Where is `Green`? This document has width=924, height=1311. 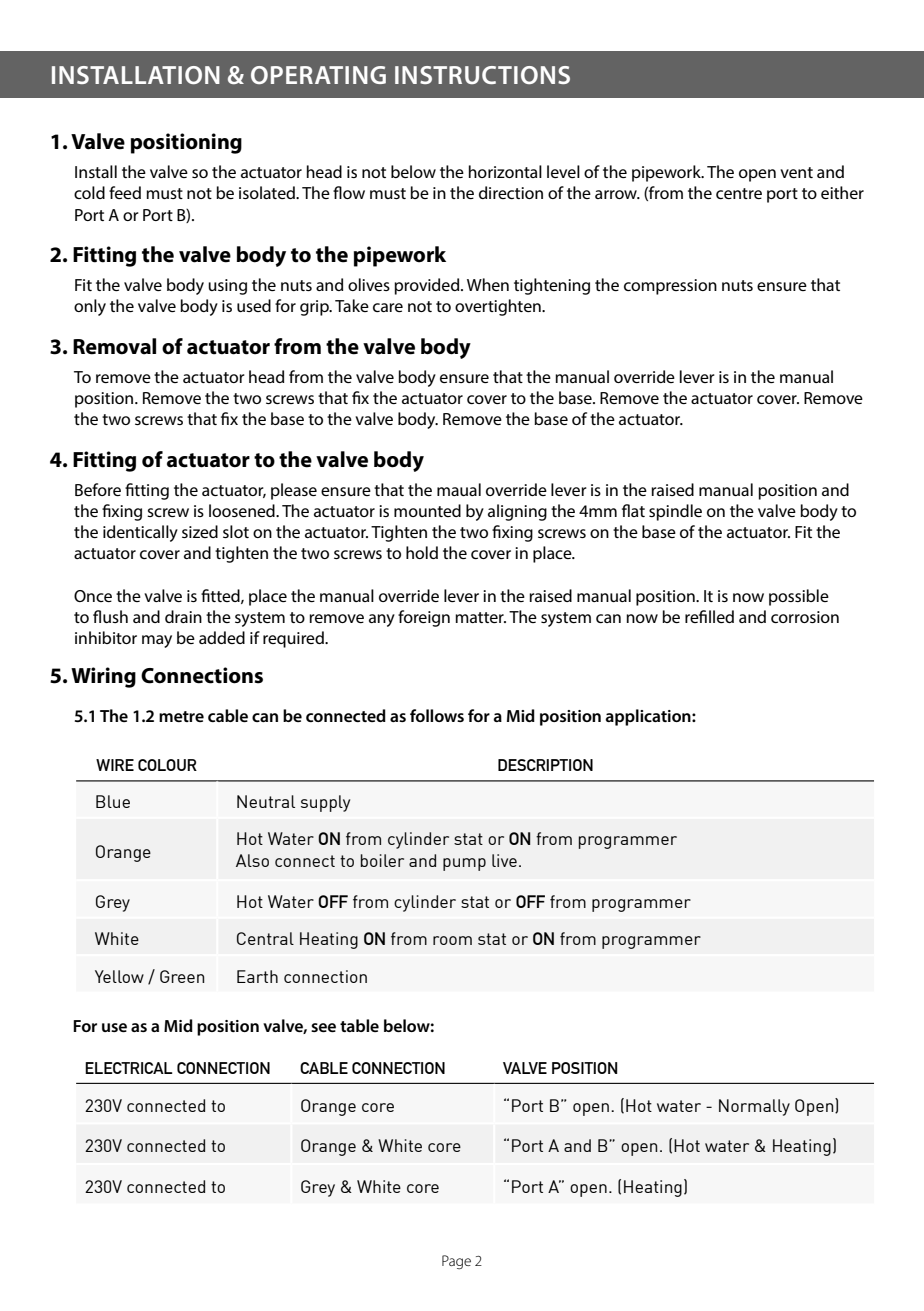 Green is located at coordinates (182, 976).
